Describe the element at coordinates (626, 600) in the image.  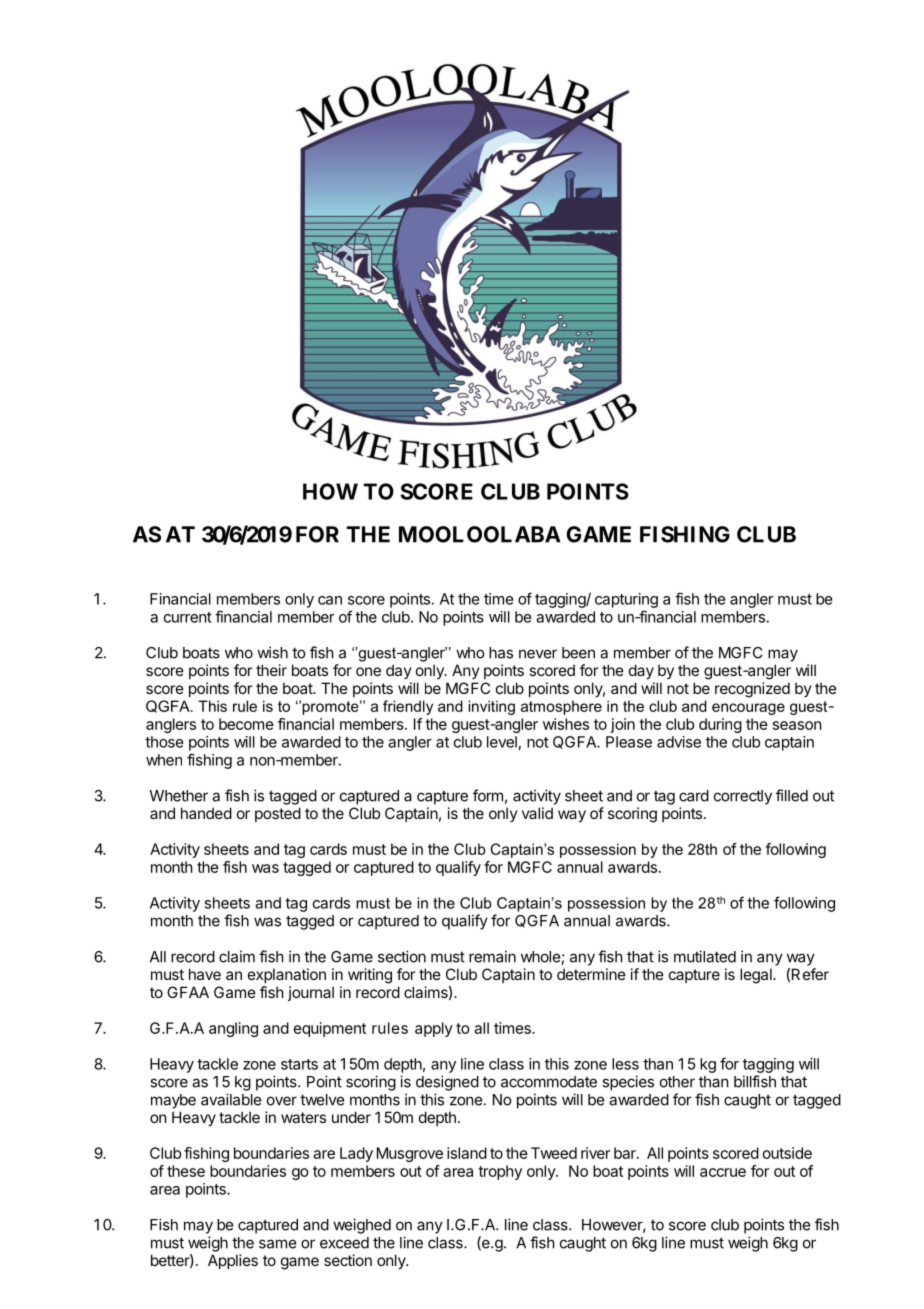
I see `capturing` at that location.
